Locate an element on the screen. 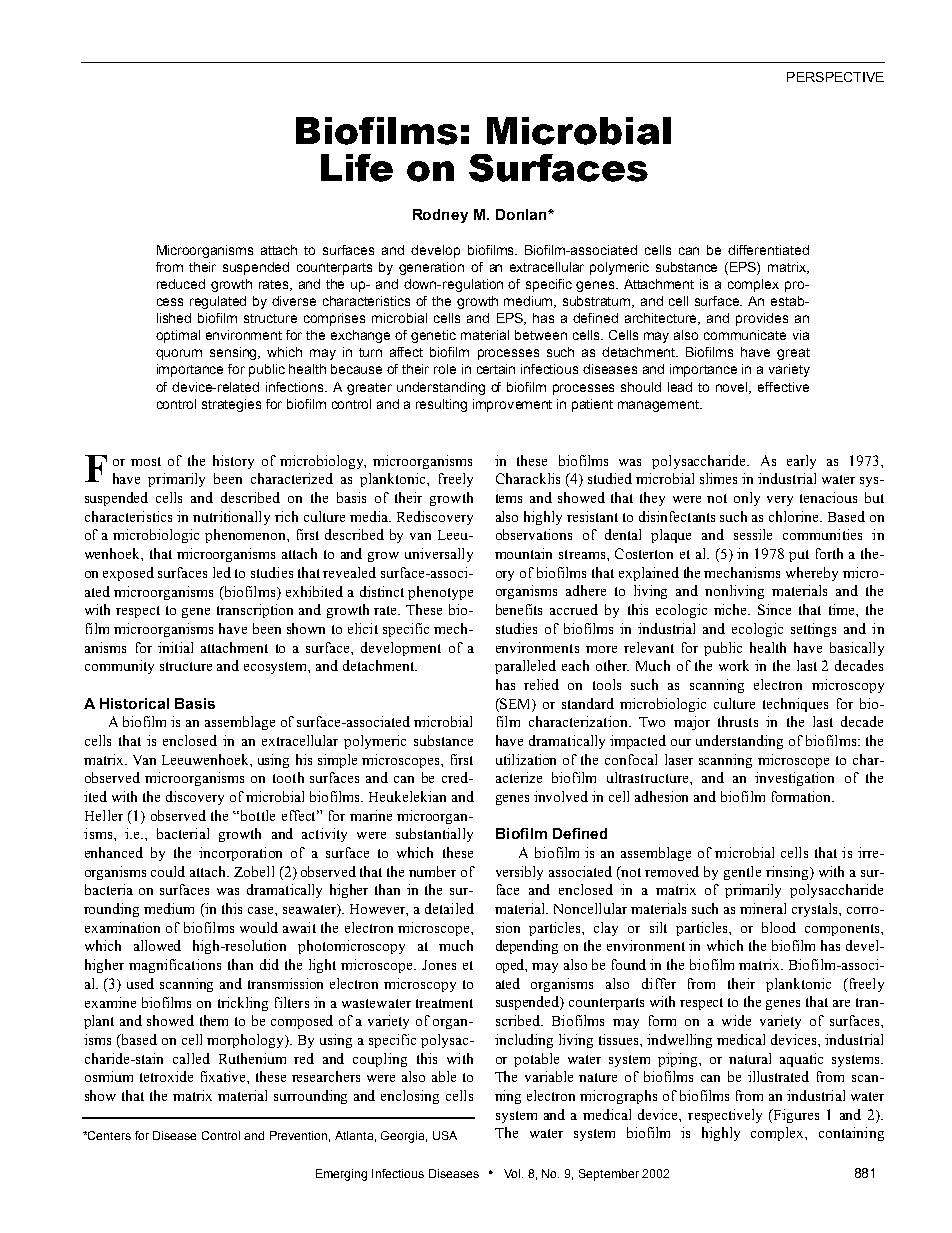 The width and height of the screenshot is (952, 1233). Life is located at coordinates (357, 168).
